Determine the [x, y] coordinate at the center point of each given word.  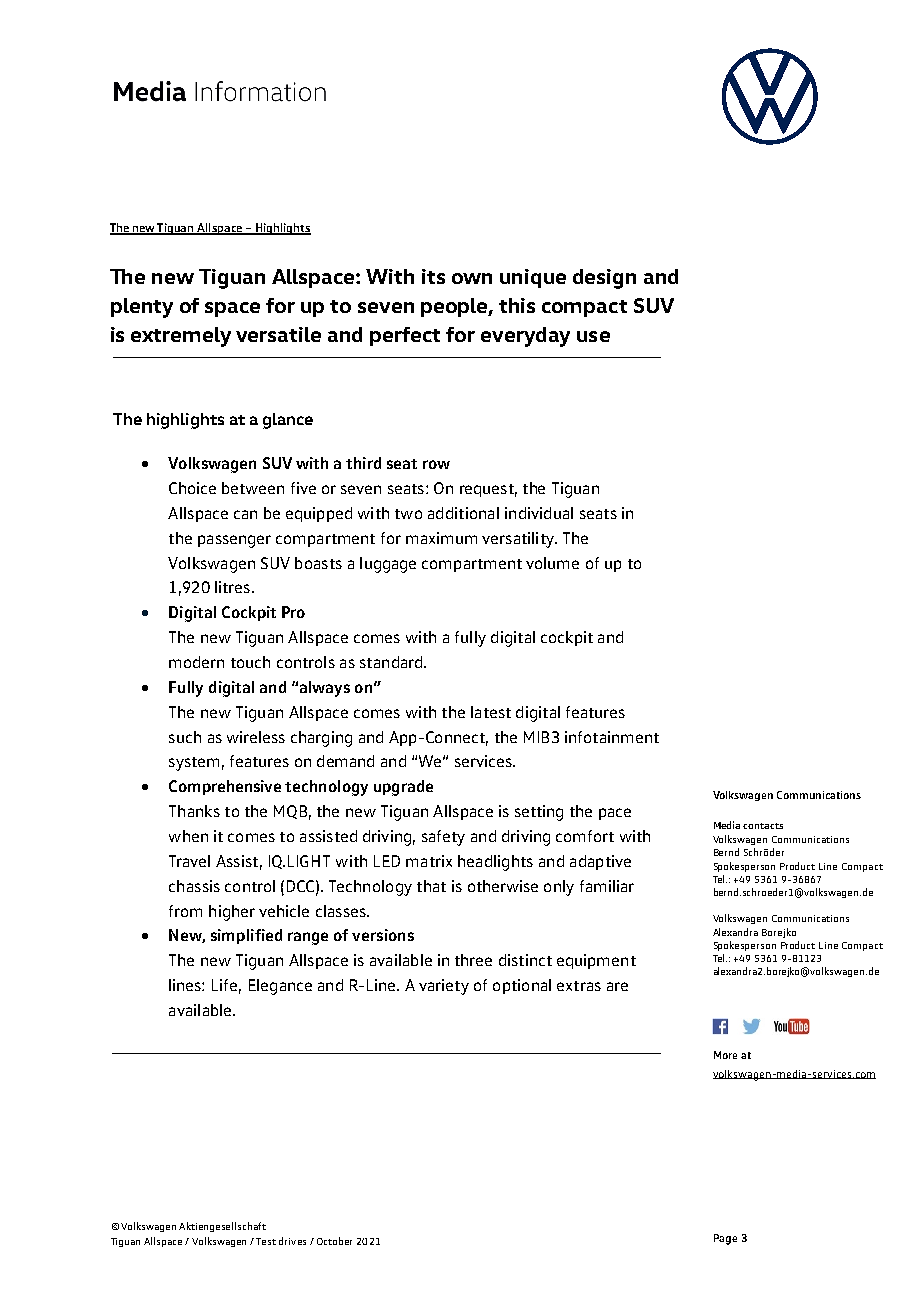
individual [539, 513]
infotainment [612, 737]
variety [444, 987]
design [604, 279]
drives [292, 1241]
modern [196, 662]
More [725, 1055]
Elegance [280, 987]
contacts [763, 826]
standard [391, 662]
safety [443, 838]
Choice [192, 488]
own [472, 278]
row [436, 464]
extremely [181, 337]
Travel [189, 861]
